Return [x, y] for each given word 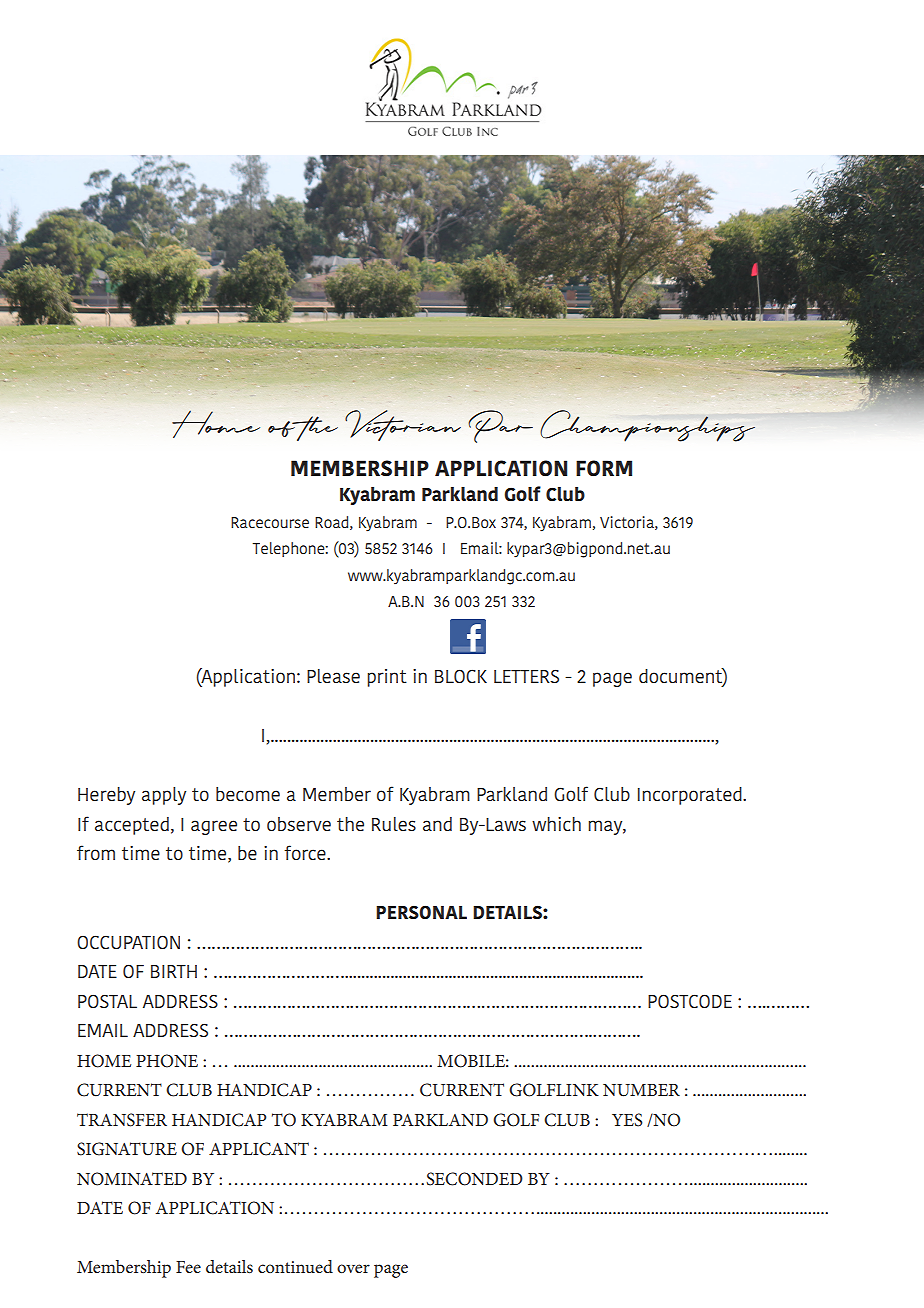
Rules [394, 824]
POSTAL [107, 1001]
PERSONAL [421, 912]
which [556, 824]
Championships [647, 426]
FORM [604, 468]
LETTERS [526, 676]
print [387, 678]
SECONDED [475, 1179]
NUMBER [641, 1090]
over [353, 1268]
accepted [132, 826]
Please [333, 676]
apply [164, 796]
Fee [188, 1267]
